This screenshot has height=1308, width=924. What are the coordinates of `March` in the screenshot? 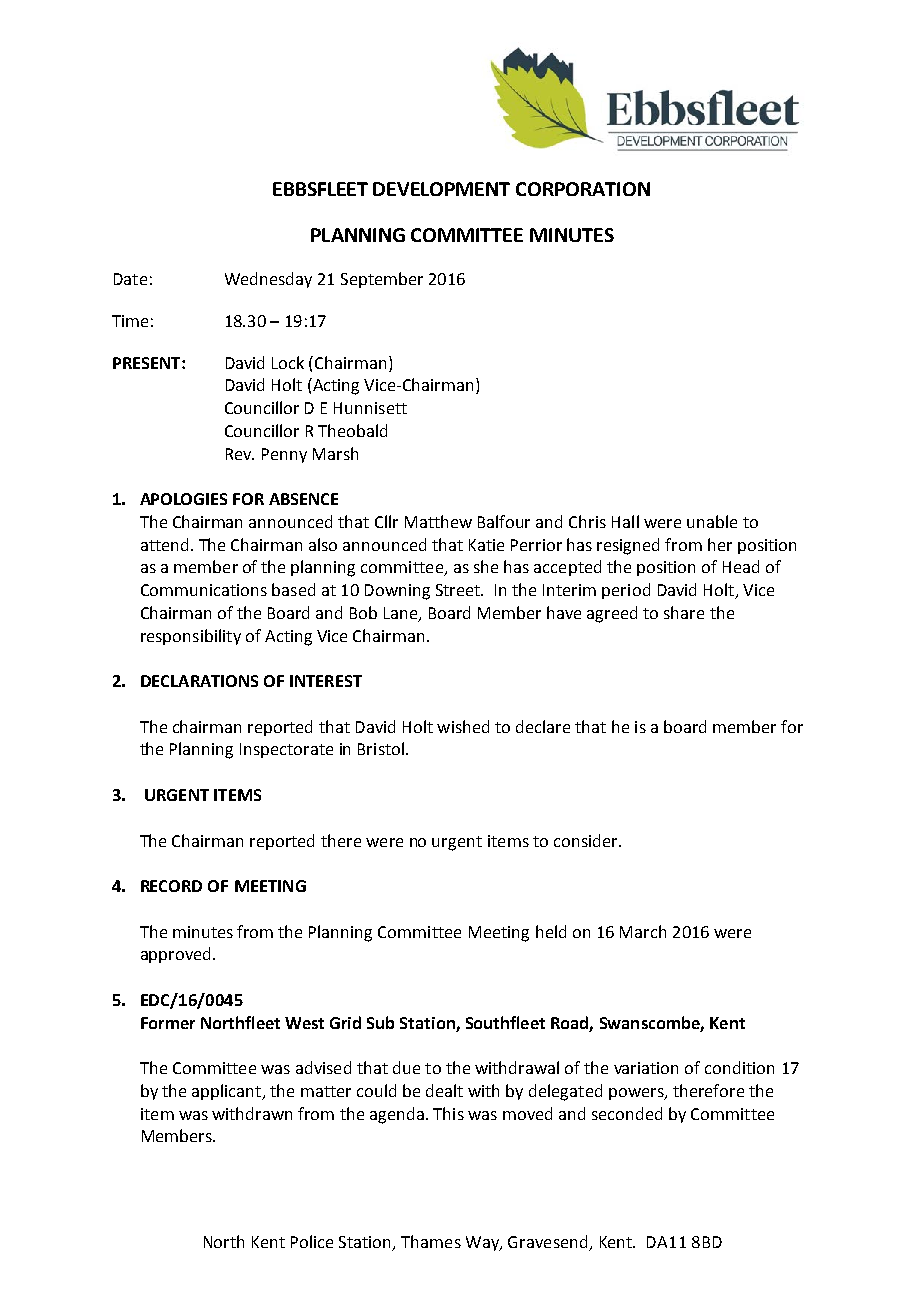 It's located at (643, 931).
